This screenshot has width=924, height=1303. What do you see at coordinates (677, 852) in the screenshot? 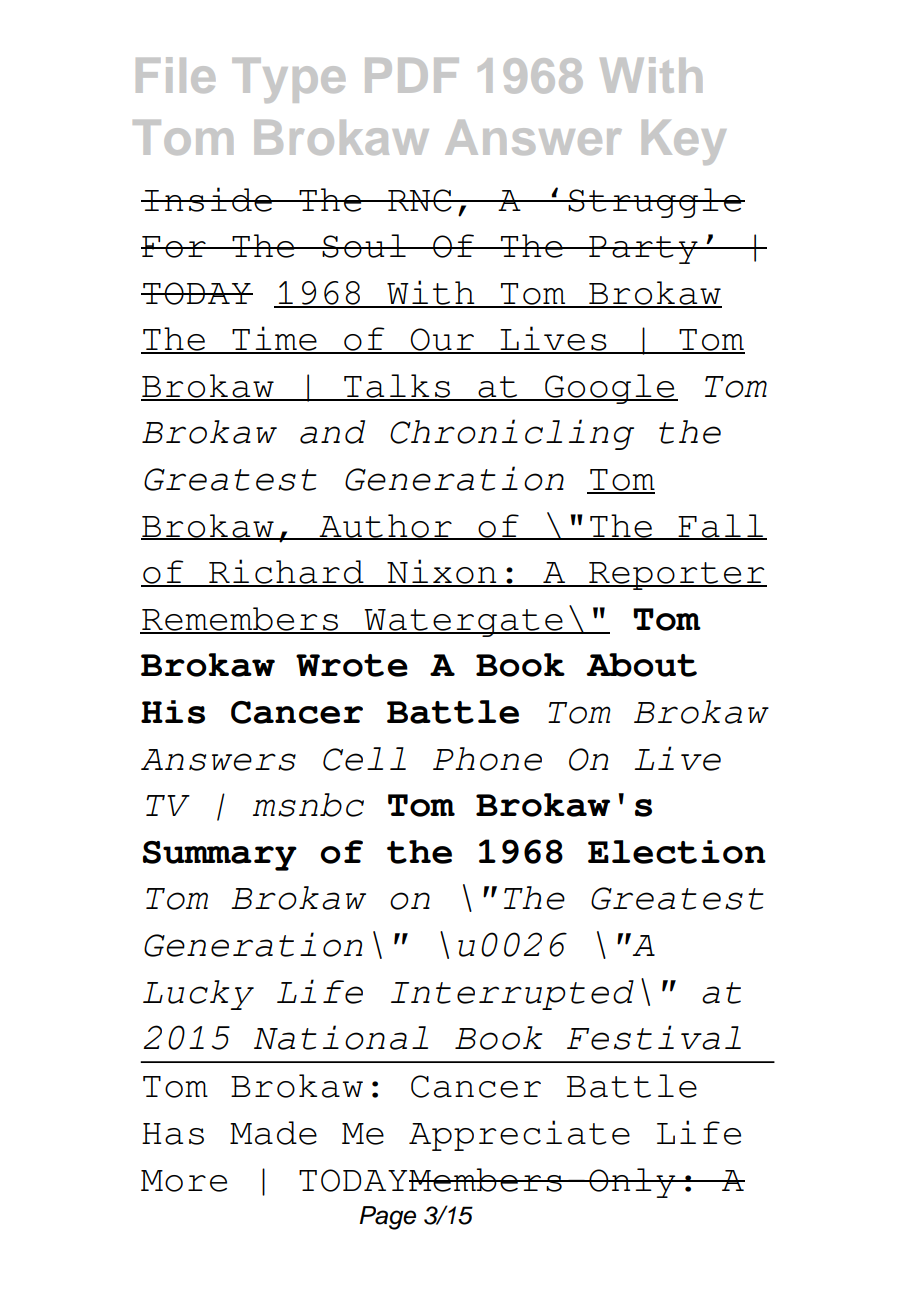
I see `Election` at bounding box center [677, 852].
